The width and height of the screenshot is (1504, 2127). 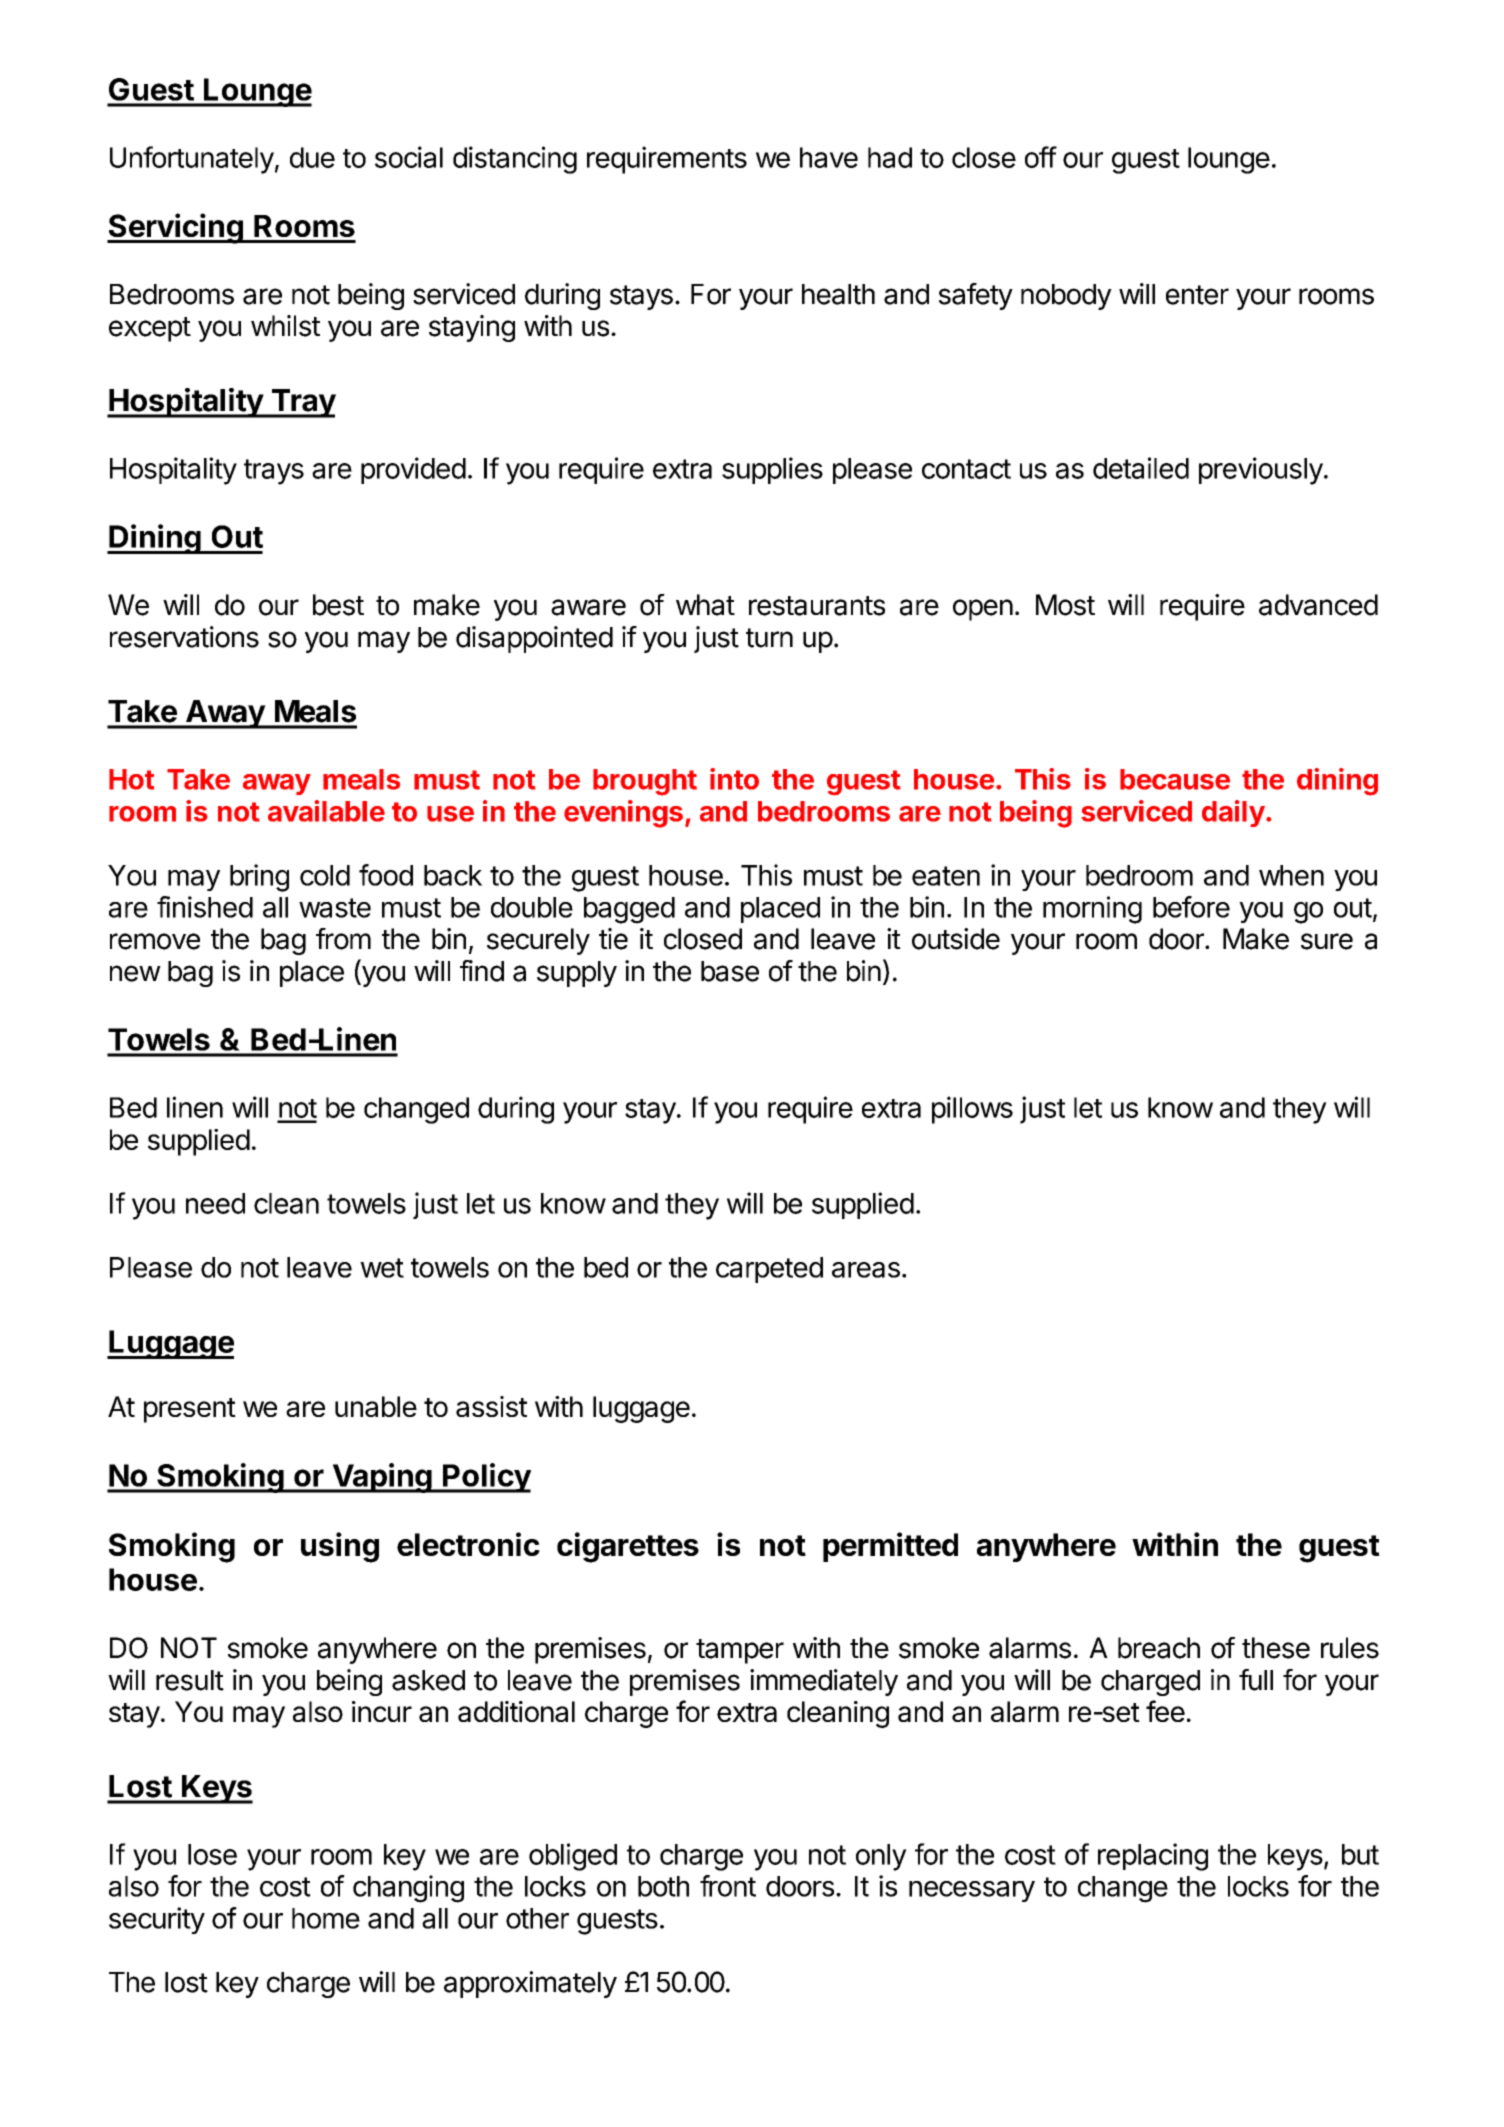 What do you see at coordinates (1153, 1857) in the screenshot?
I see `replacing` at bounding box center [1153, 1857].
